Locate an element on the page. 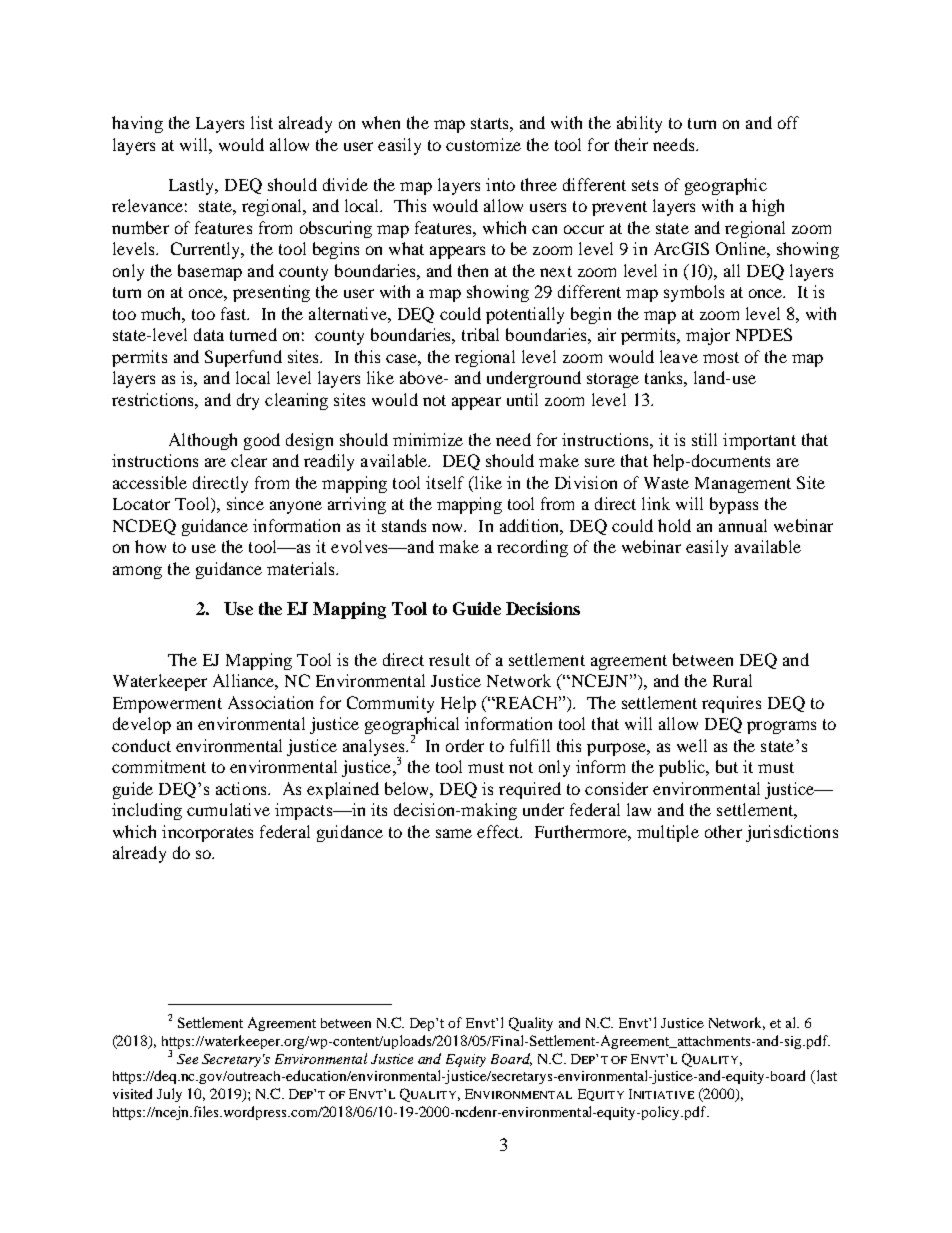 The width and height of the document is (952, 1233). list is located at coordinates (262, 122).
